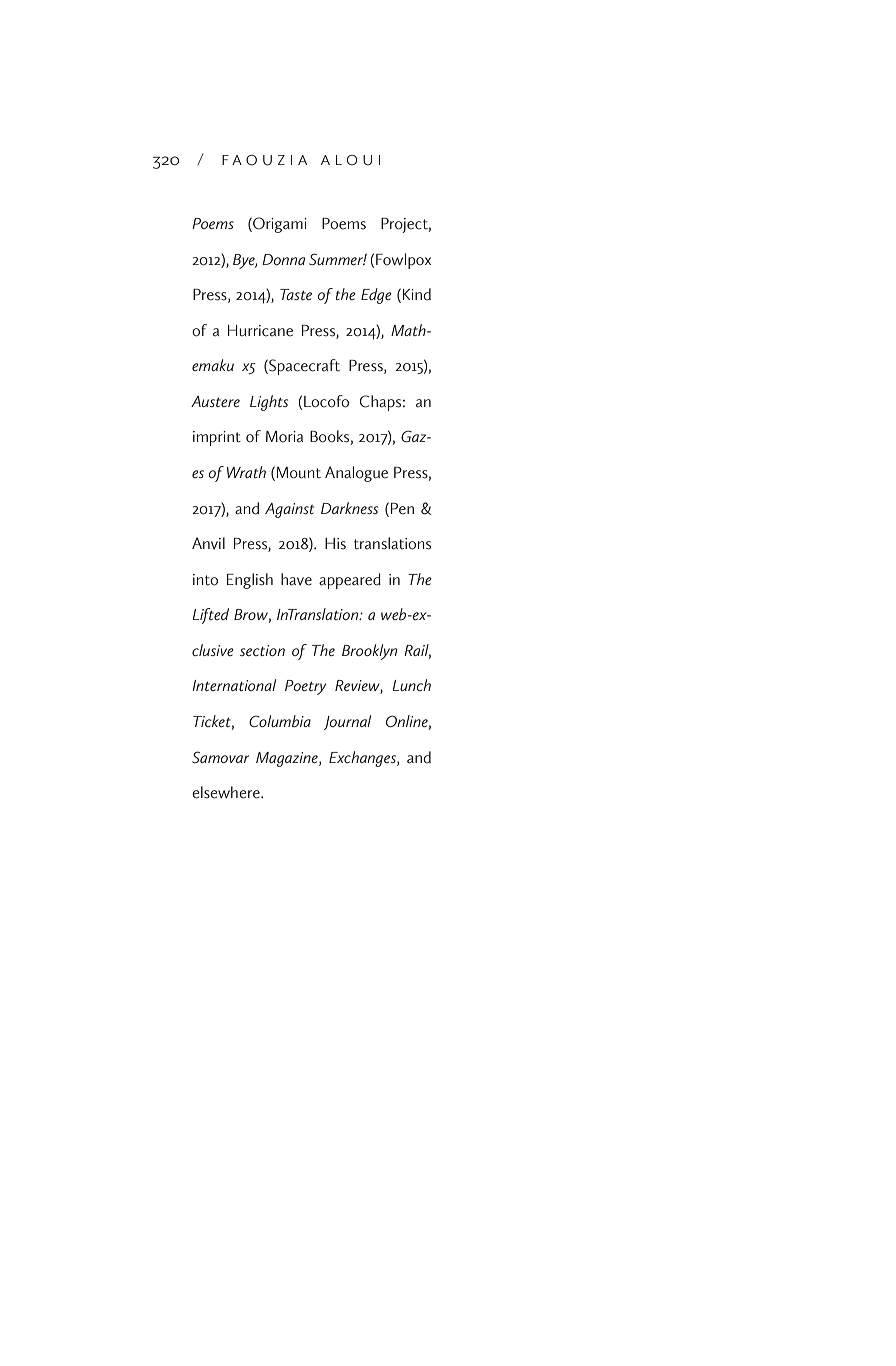 The width and height of the screenshot is (896, 1366). I want to click on Against, so click(289, 510).
